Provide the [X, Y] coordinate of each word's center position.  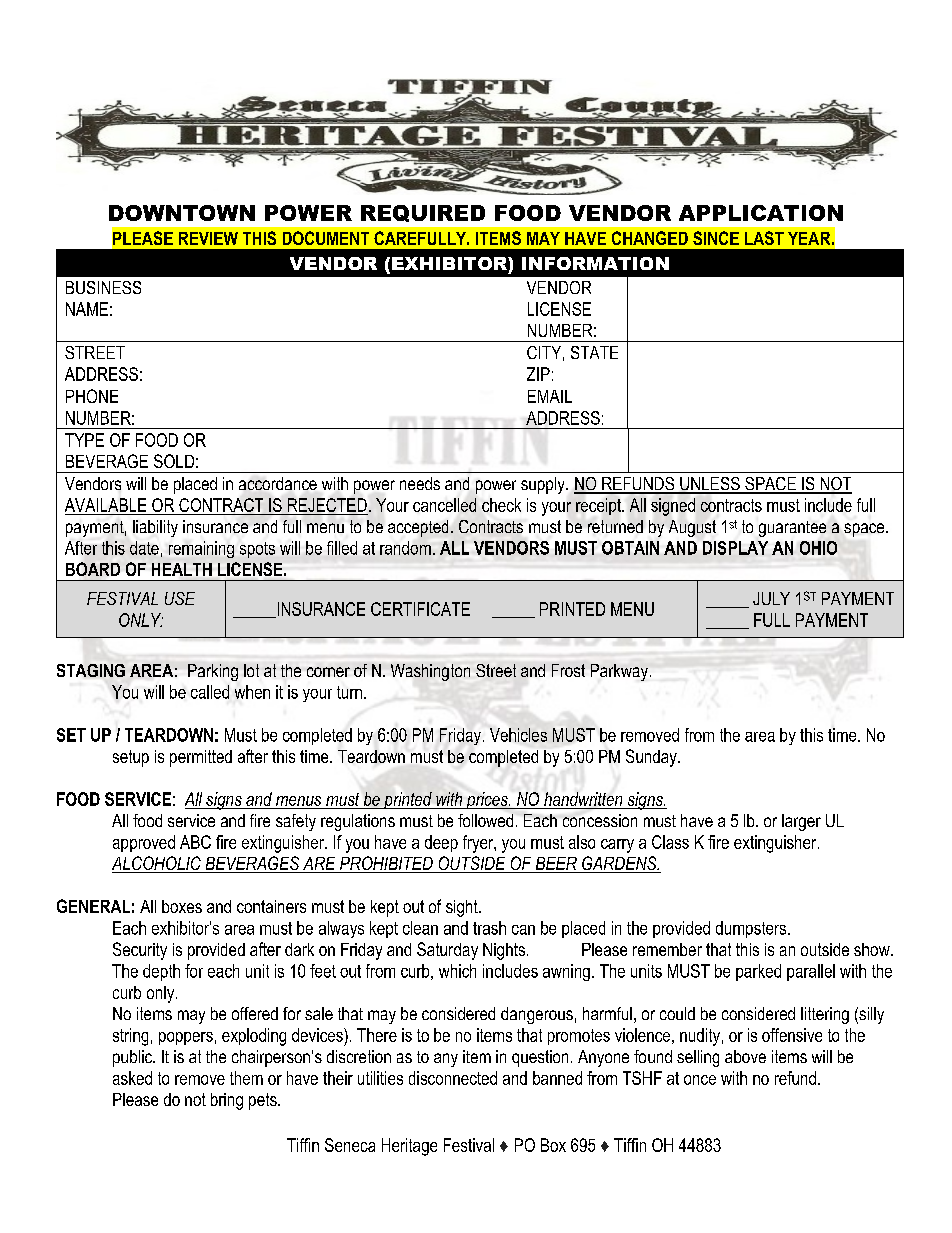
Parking [213, 672]
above [745, 1056]
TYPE [84, 440]
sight [463, 908]
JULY [771, 598]
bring [227, 1101]
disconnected [453, 1078]
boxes [182, 906]
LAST [764, 238]
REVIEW [208, 238]
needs [420, 483]
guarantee [792, 529]
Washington [430, 672]
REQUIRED [423, 213]
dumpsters [752, 929]
